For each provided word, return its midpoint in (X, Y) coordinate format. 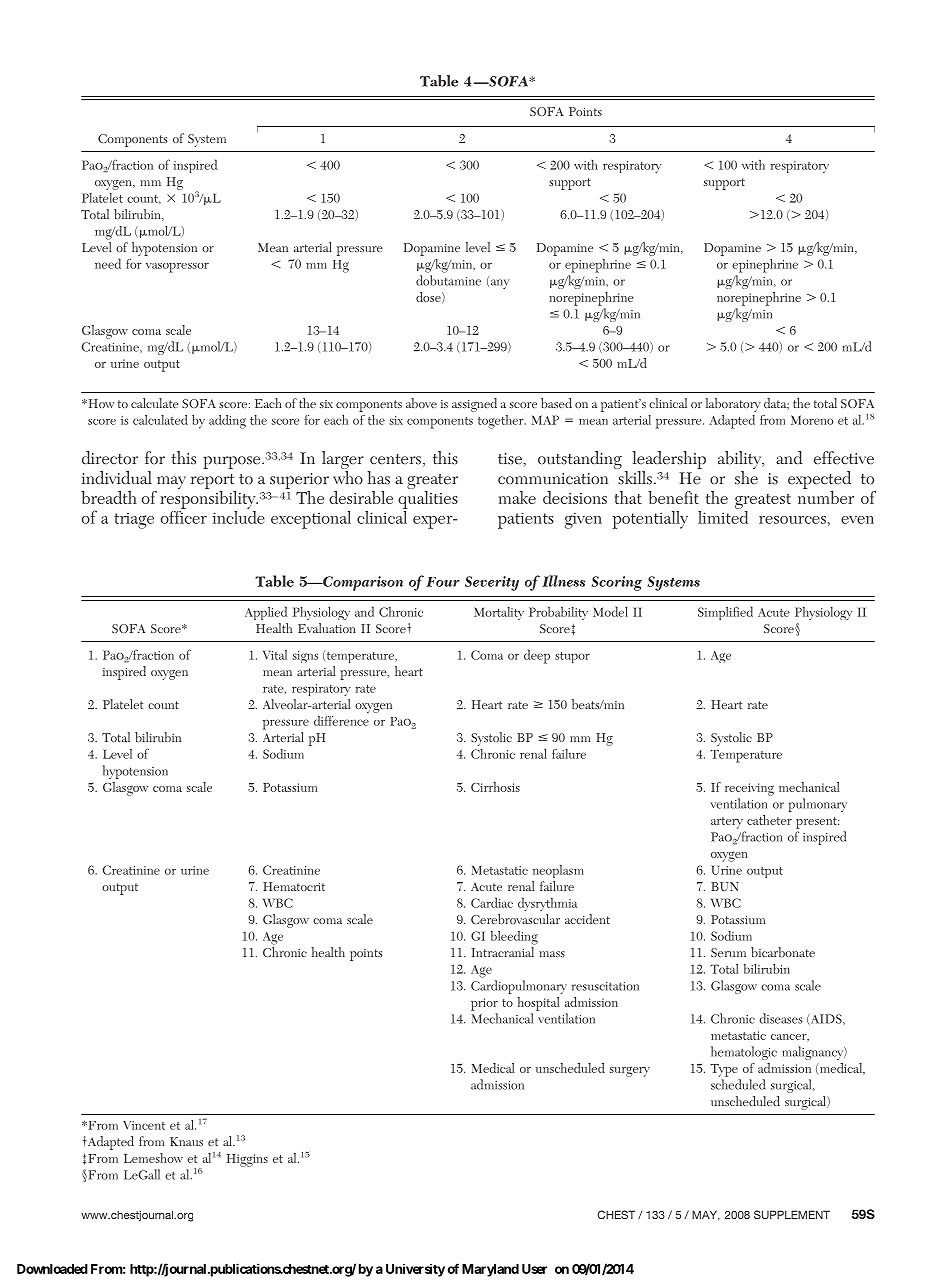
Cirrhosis (495, 787)
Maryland (490, 1270)
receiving (749, 789)
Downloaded (52, 1269)
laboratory (733, 405)
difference (341, 721)
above (421, 403)
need (108, 263)
